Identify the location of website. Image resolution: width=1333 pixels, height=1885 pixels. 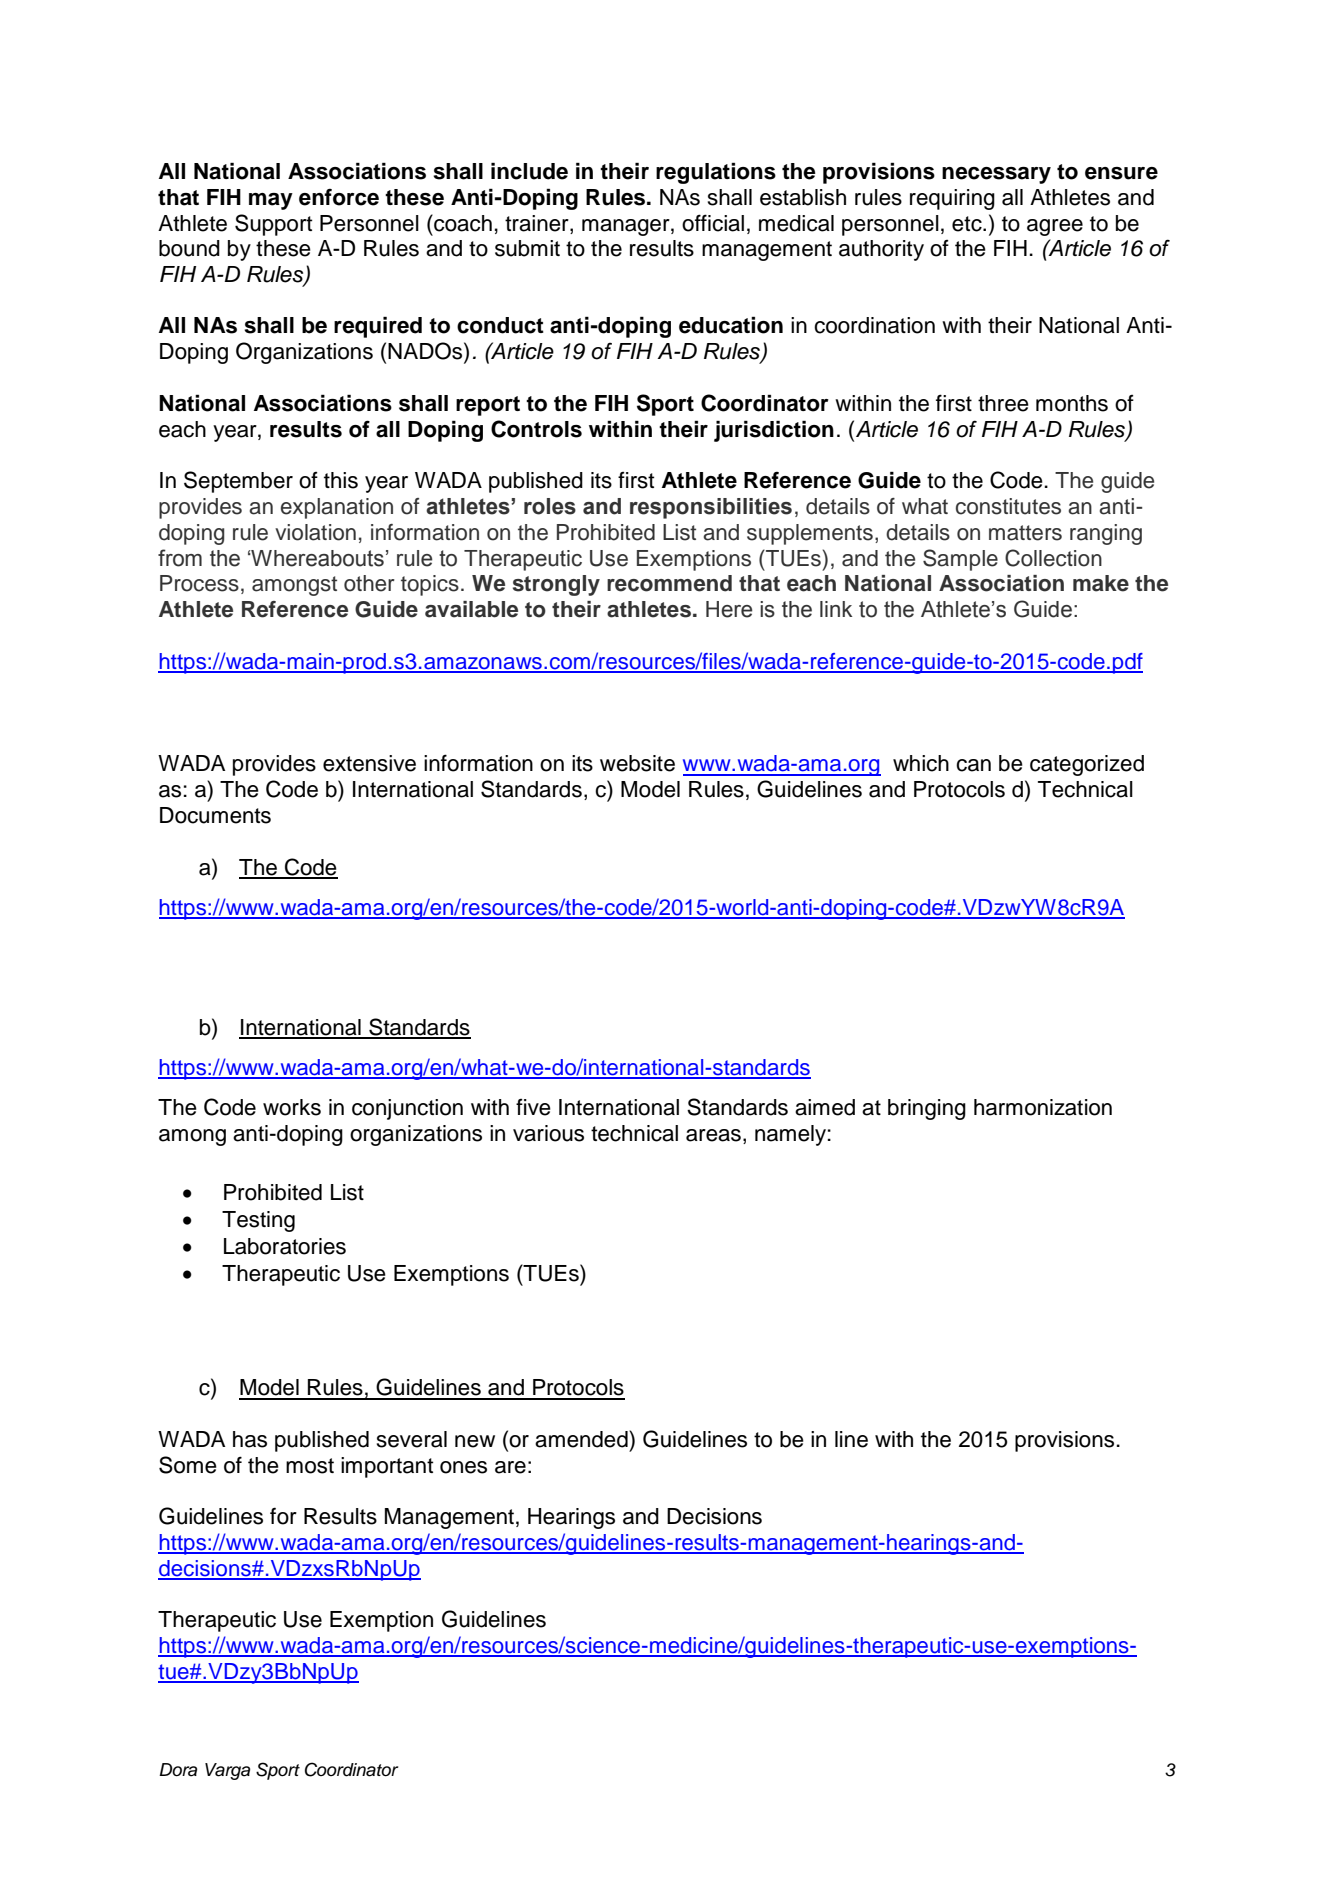
(637, 763).
